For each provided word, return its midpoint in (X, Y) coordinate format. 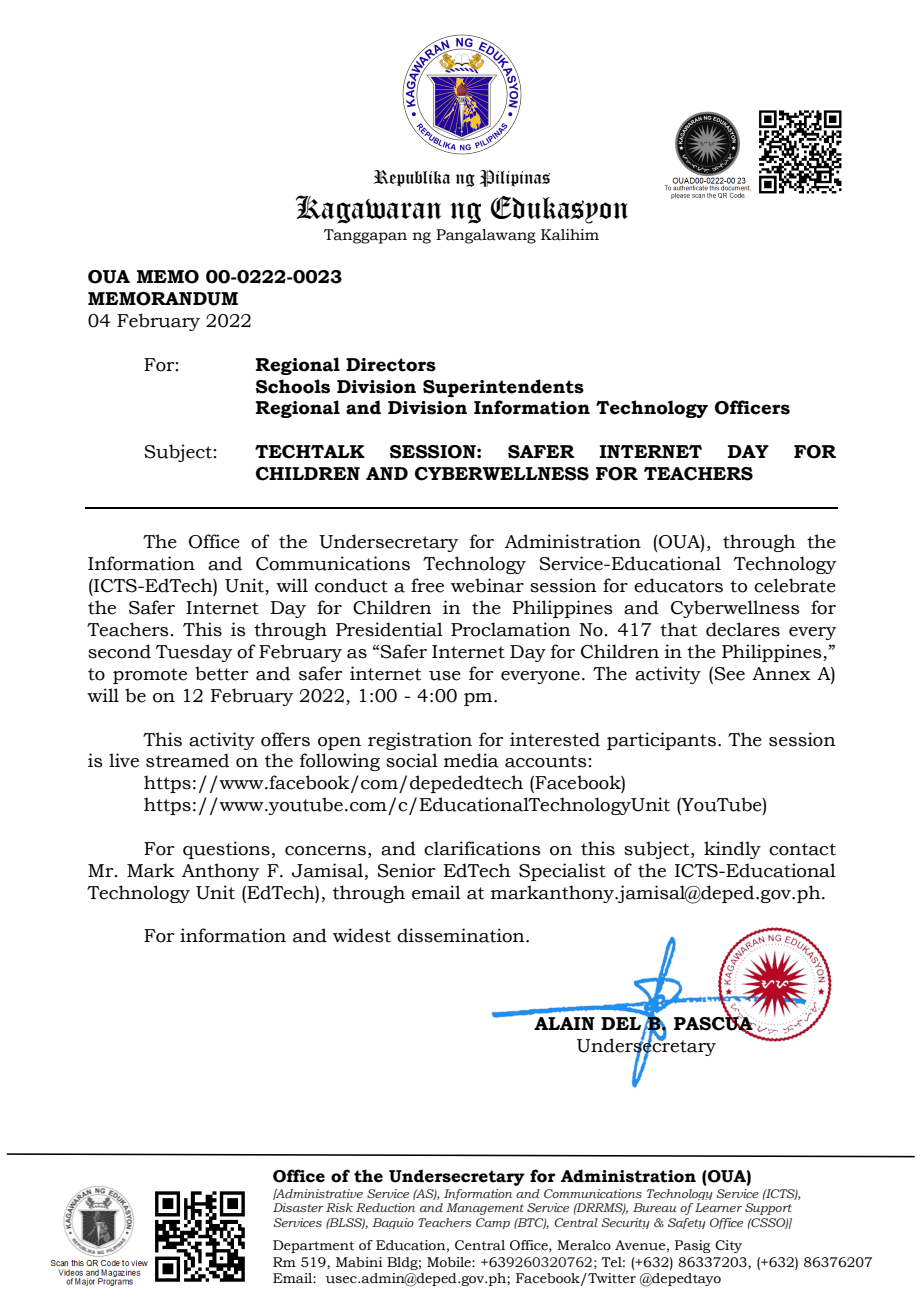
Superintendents (503, 388)
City (728, 1246)
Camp (493, 1223)
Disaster (298, 1207)
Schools (293, 386)
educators (678, 585)
